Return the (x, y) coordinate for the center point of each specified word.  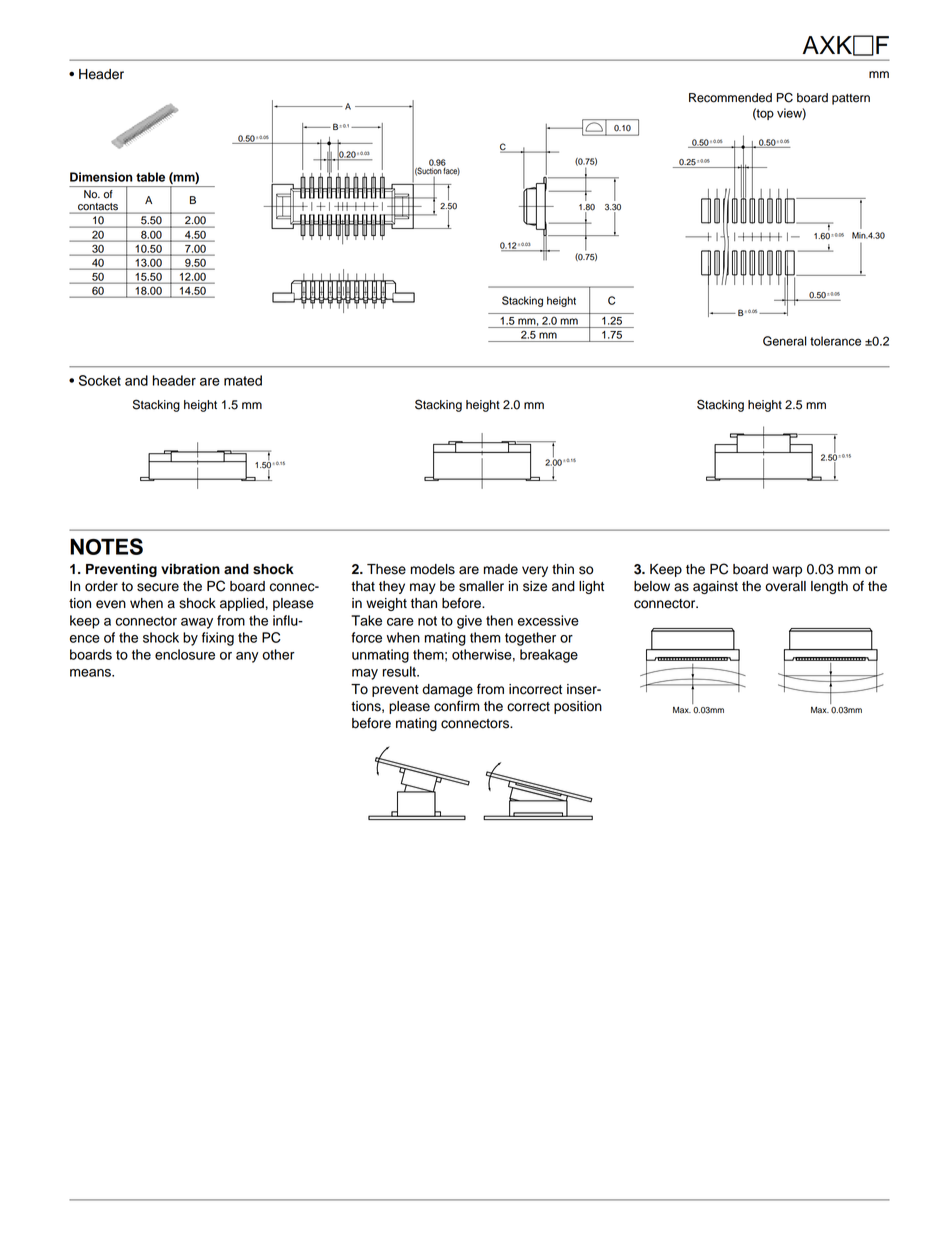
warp (787, 571)
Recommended (730, 98)
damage (447, 690)
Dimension (101, 177)
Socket (100, 380)
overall (785, 586)
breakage (549, 656)
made (501, 569)
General (785, 341)
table (150, 177)
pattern (851, 99)
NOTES (106, 546)
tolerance (835, 341)
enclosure (185, 654)
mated (243, 380)
